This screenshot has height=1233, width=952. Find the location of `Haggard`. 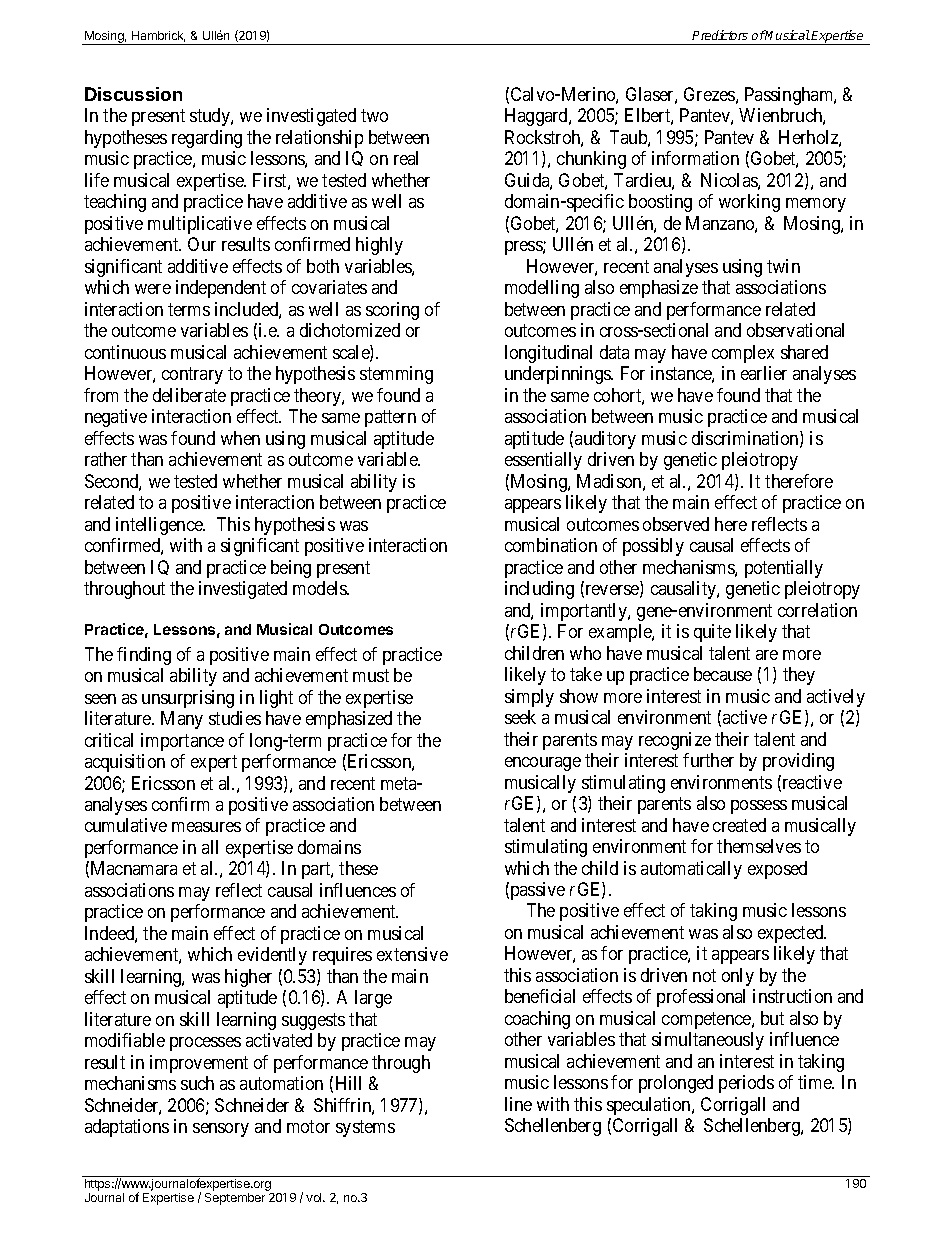

Haggard is located at coordinates (537, 117).
